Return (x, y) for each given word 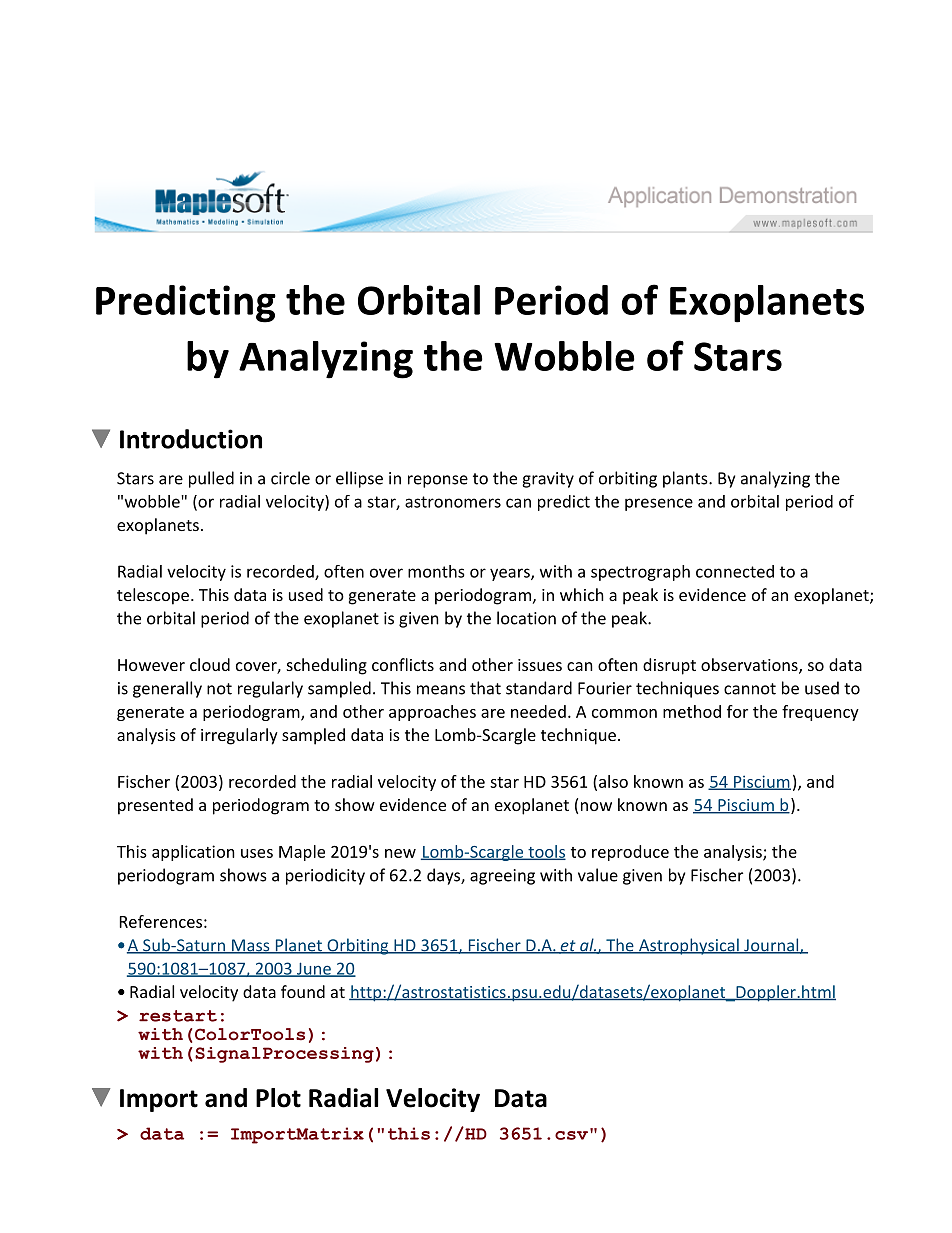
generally (167, 689)
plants (686, 479)
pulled (211, 479)
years (511, 574)
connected (735, 571)
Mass (251, 946)
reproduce (630, 853)
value (598, 875)
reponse (438, 481)
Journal (771, 946)
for (737, 711)
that (485, 688)
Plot (278, 1098)
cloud (210, 664)
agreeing (502, 877)
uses (257, 853)
